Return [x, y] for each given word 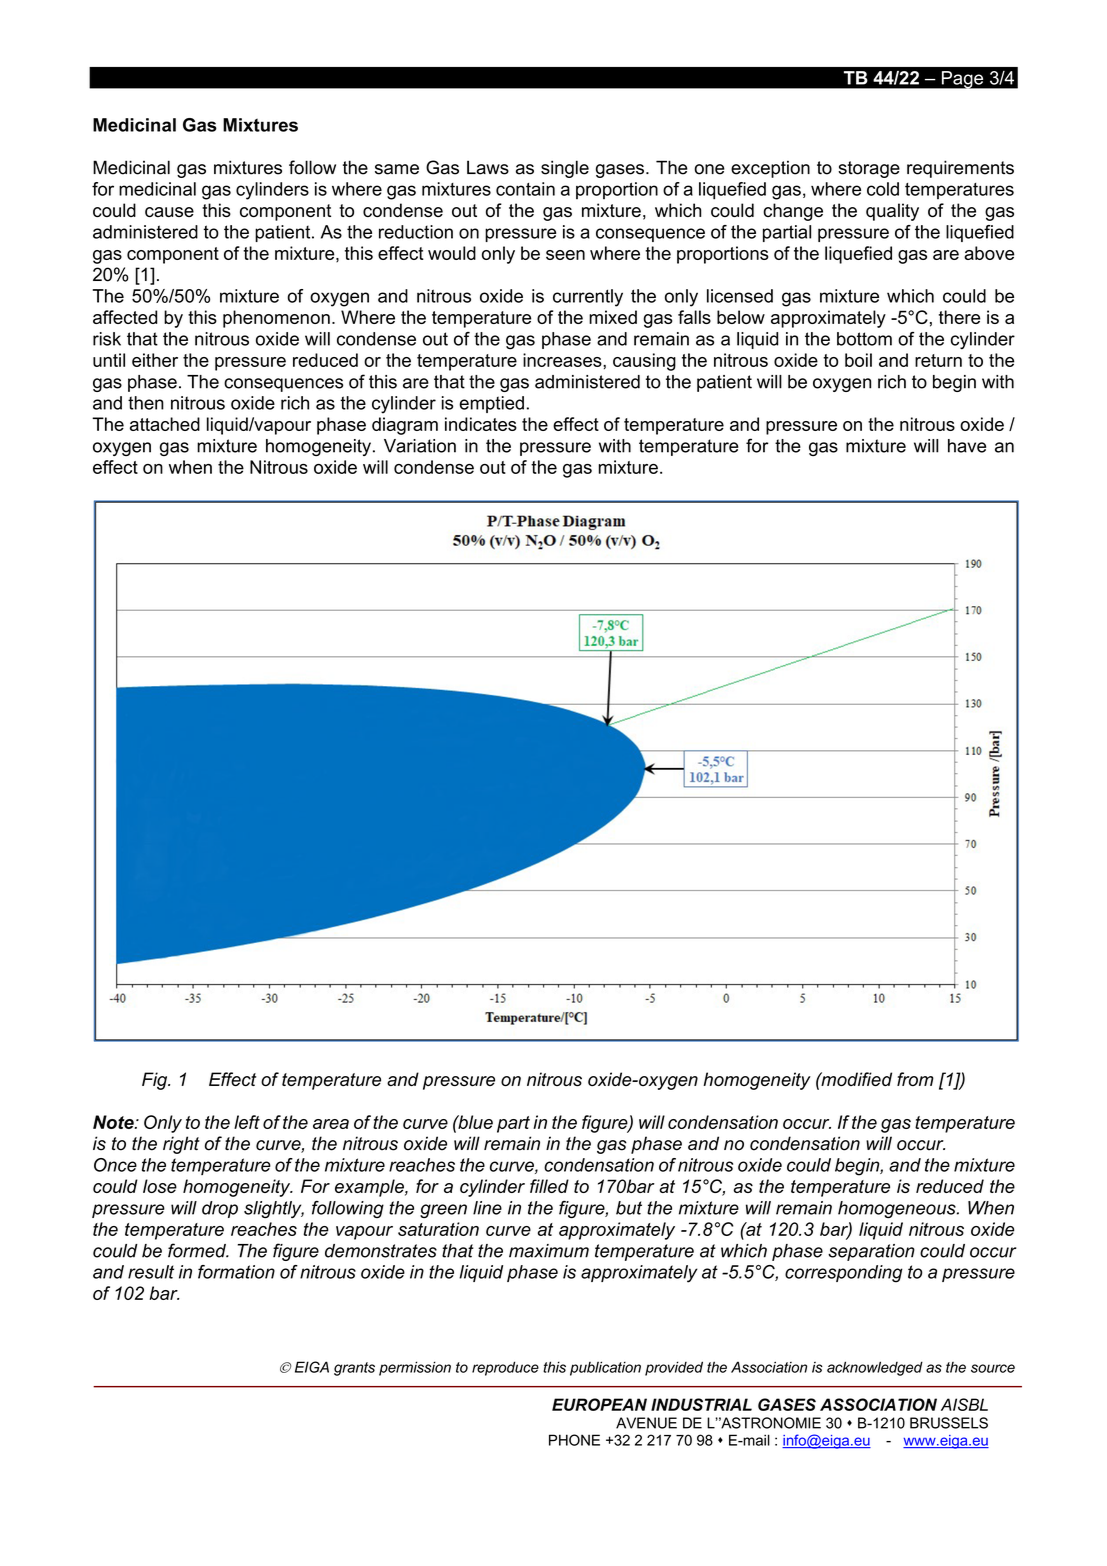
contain [525, 189]
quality [892, 212]
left [247, 1122]
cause [169, 212]
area [331, 1124]
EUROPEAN [599, 1404]
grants [354, 1369]
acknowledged [875, 1368]
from [915, 1079]
